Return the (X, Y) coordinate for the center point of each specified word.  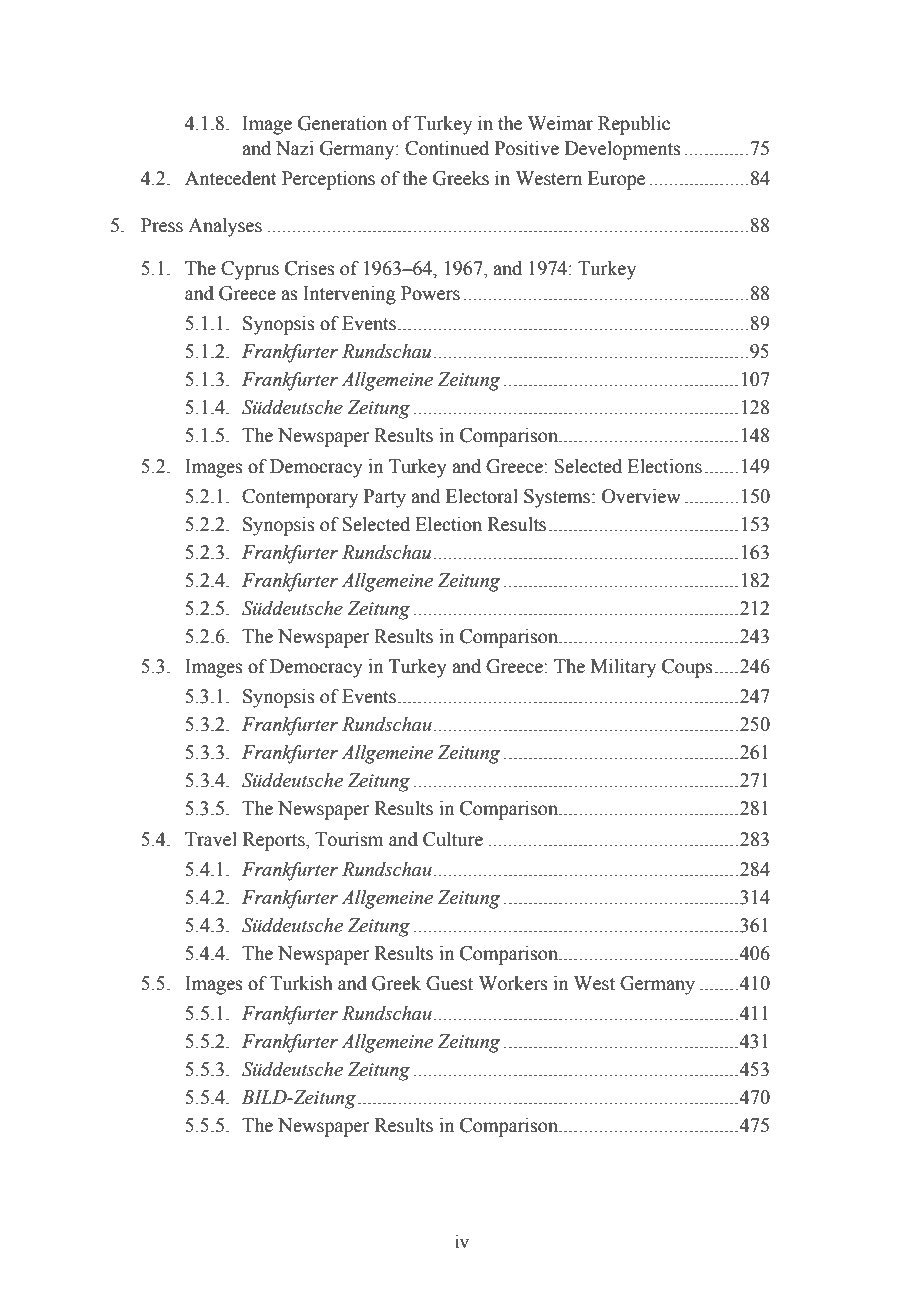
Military (623, 668)
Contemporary (300, 498)
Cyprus (250, 270)
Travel (211, 839)
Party (385, 498)
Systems (557, 498)
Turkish (301, 983)
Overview (641, 496)
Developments (623, 150)
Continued (447, 148)
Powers (430, 293)
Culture (453, 839)
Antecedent (231, 178)
